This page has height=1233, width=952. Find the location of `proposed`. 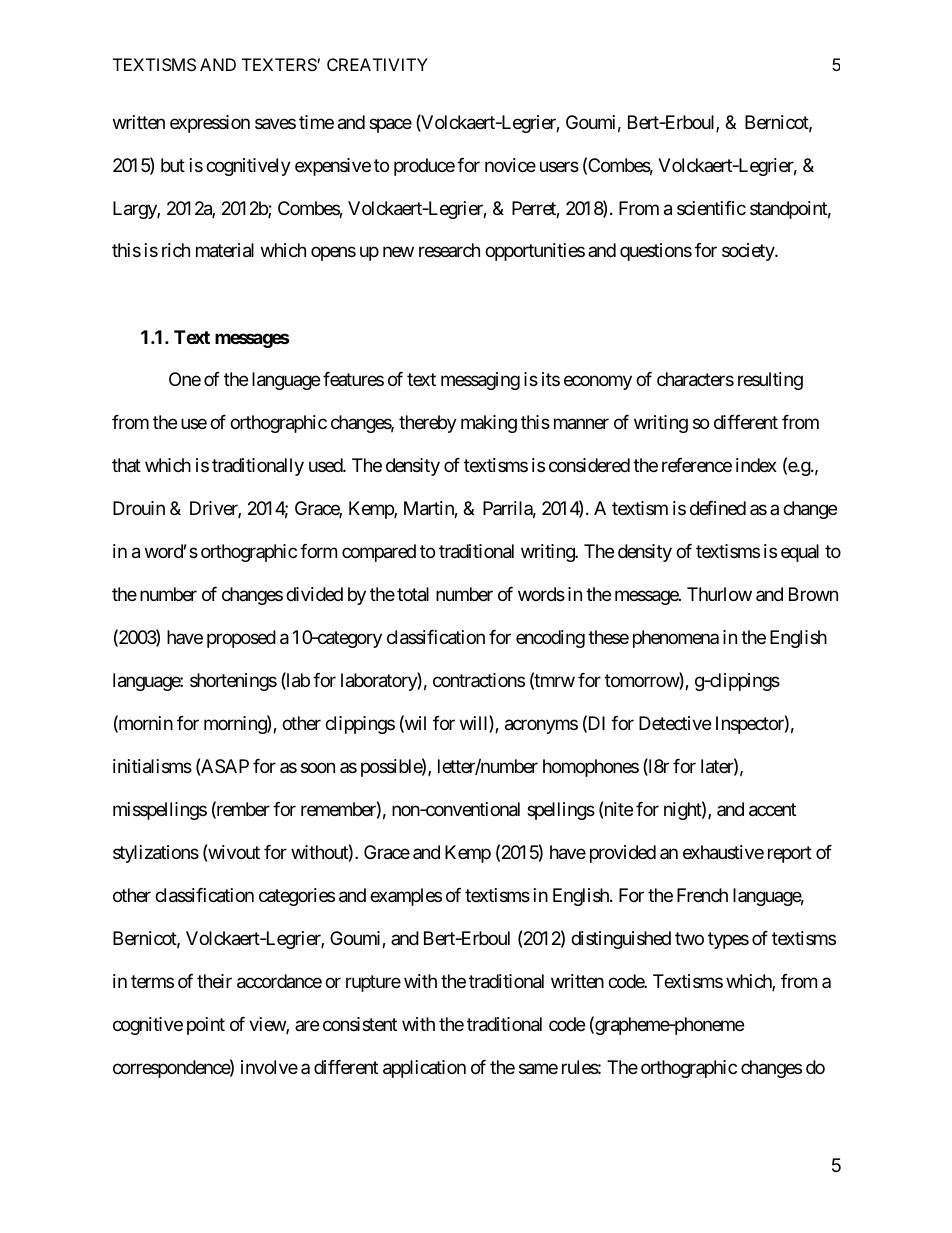

proposed is located at coordinates (241, 639).
